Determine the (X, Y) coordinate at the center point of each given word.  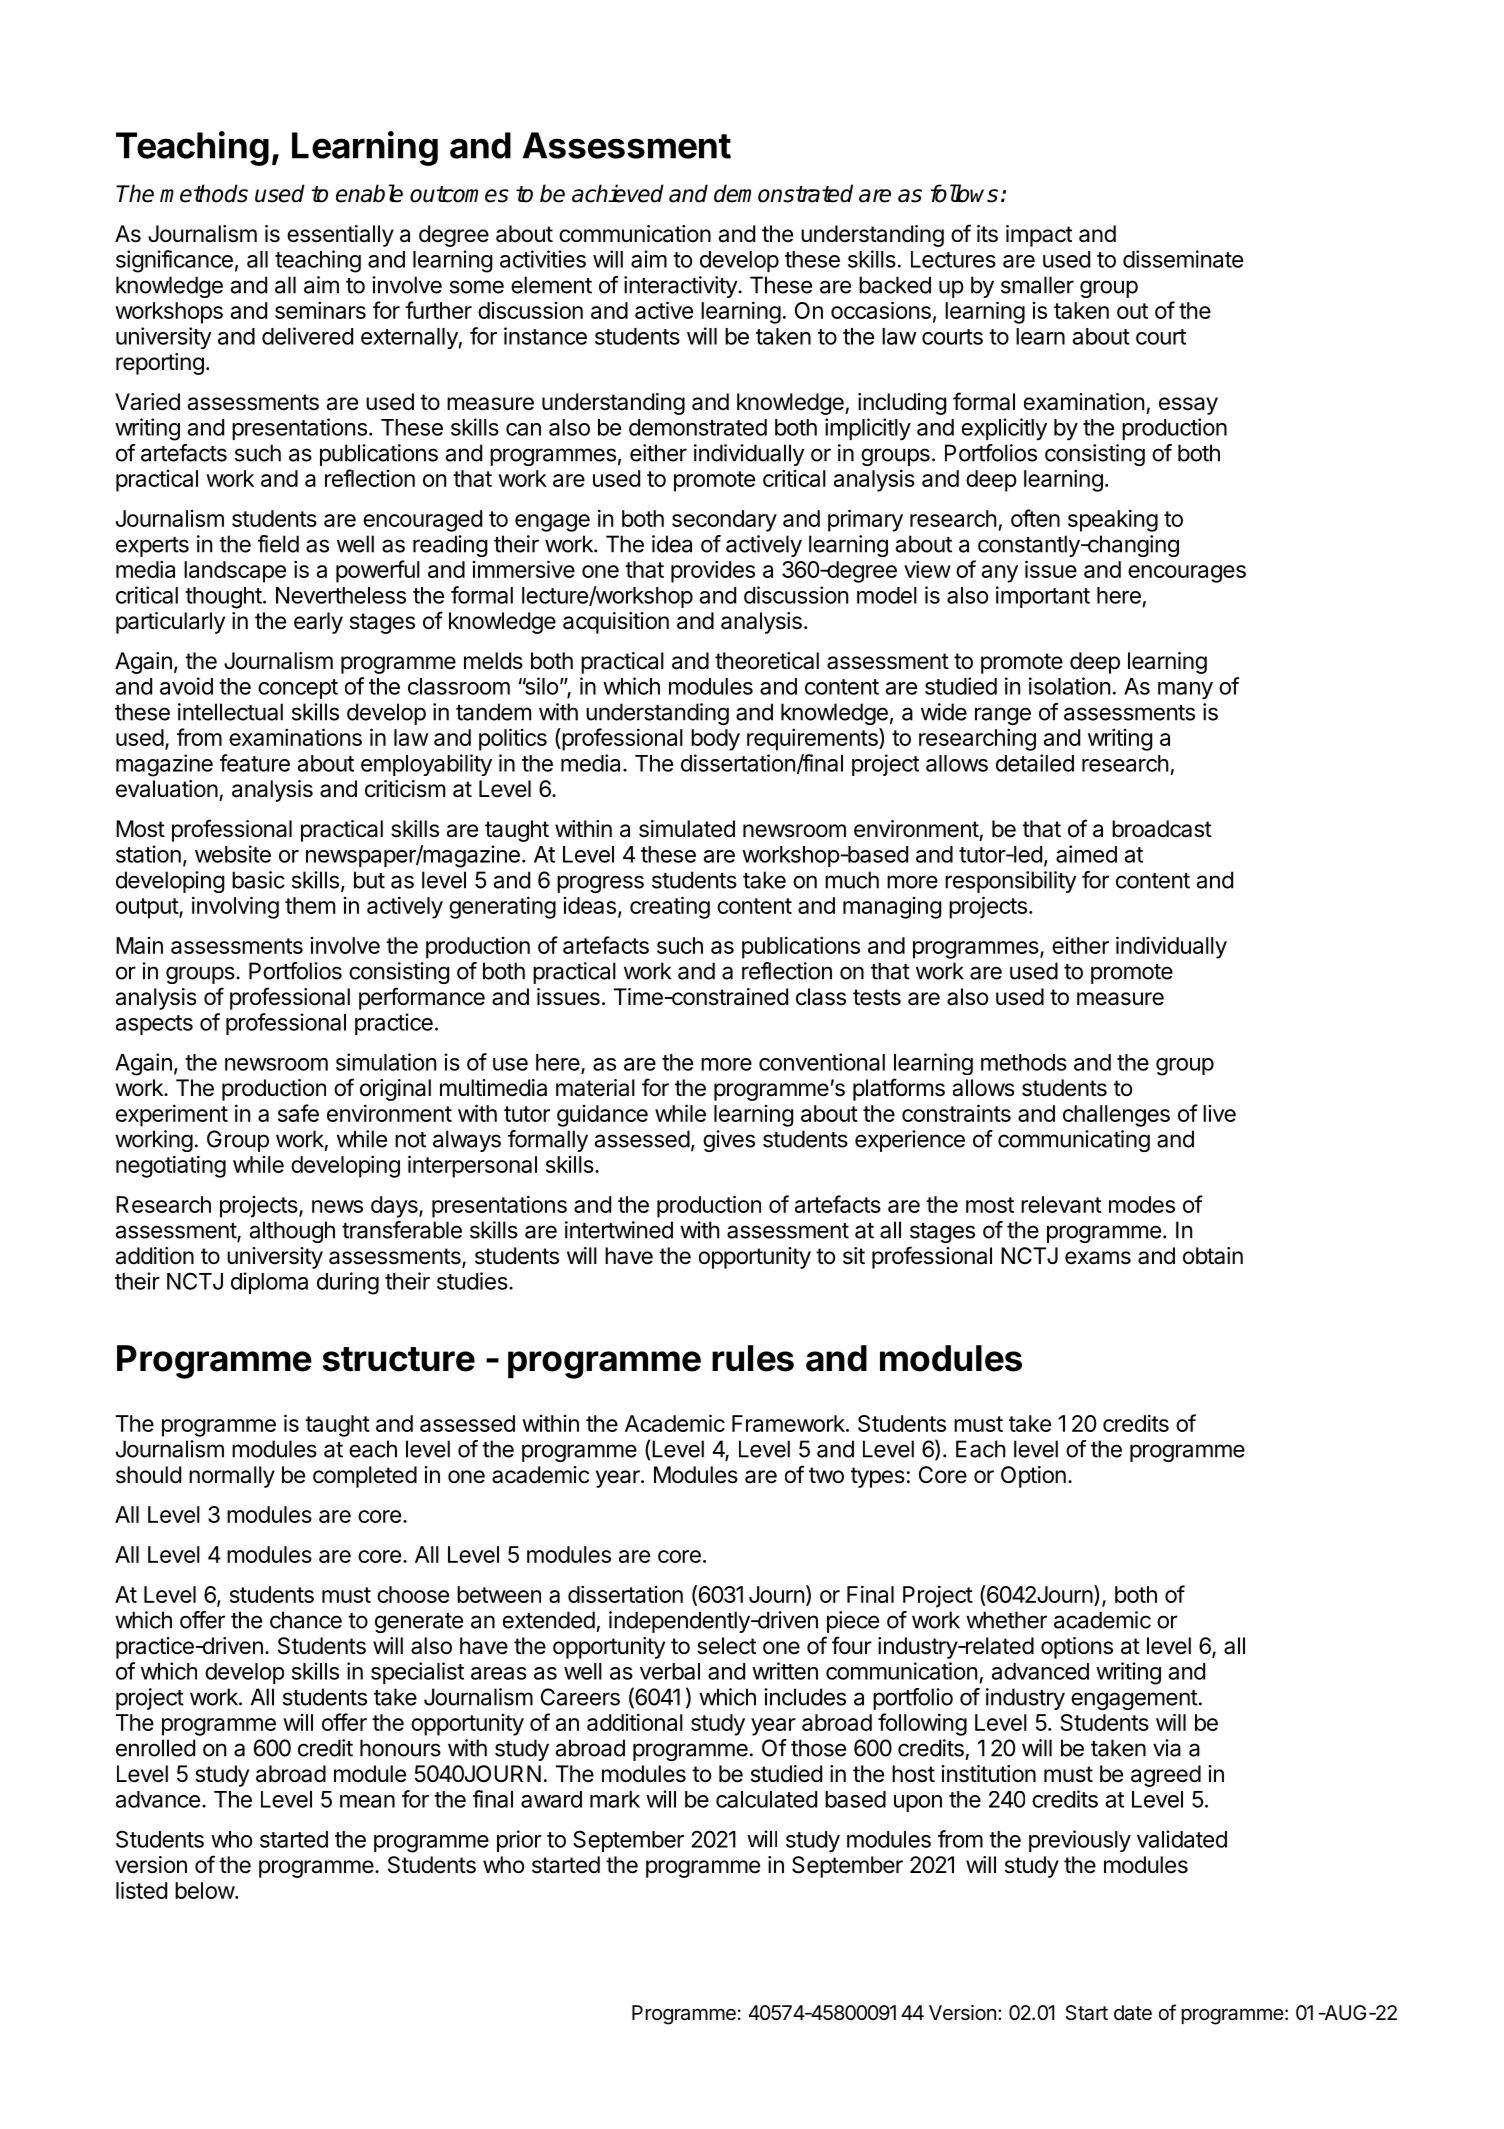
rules (753, 1358)
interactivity (681, 287)
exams (1098, 1258)
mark (615, 1799)
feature (255, 763)
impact (1039, 236)
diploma (269, 1283)
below (205, 1890)
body (715, 740)
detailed (1035, 763)
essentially (340, 236)
